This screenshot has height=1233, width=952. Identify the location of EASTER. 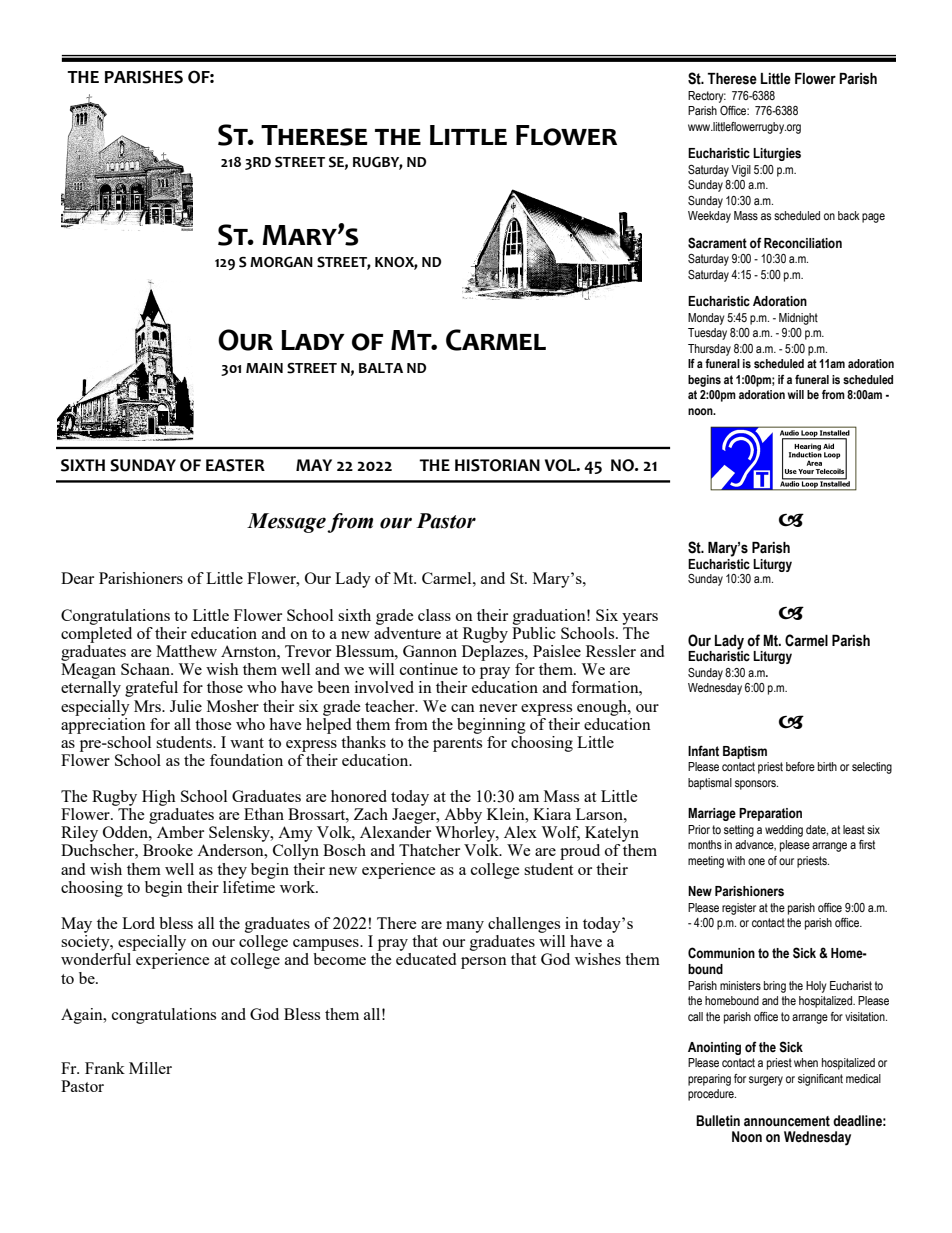
(235, 465).
